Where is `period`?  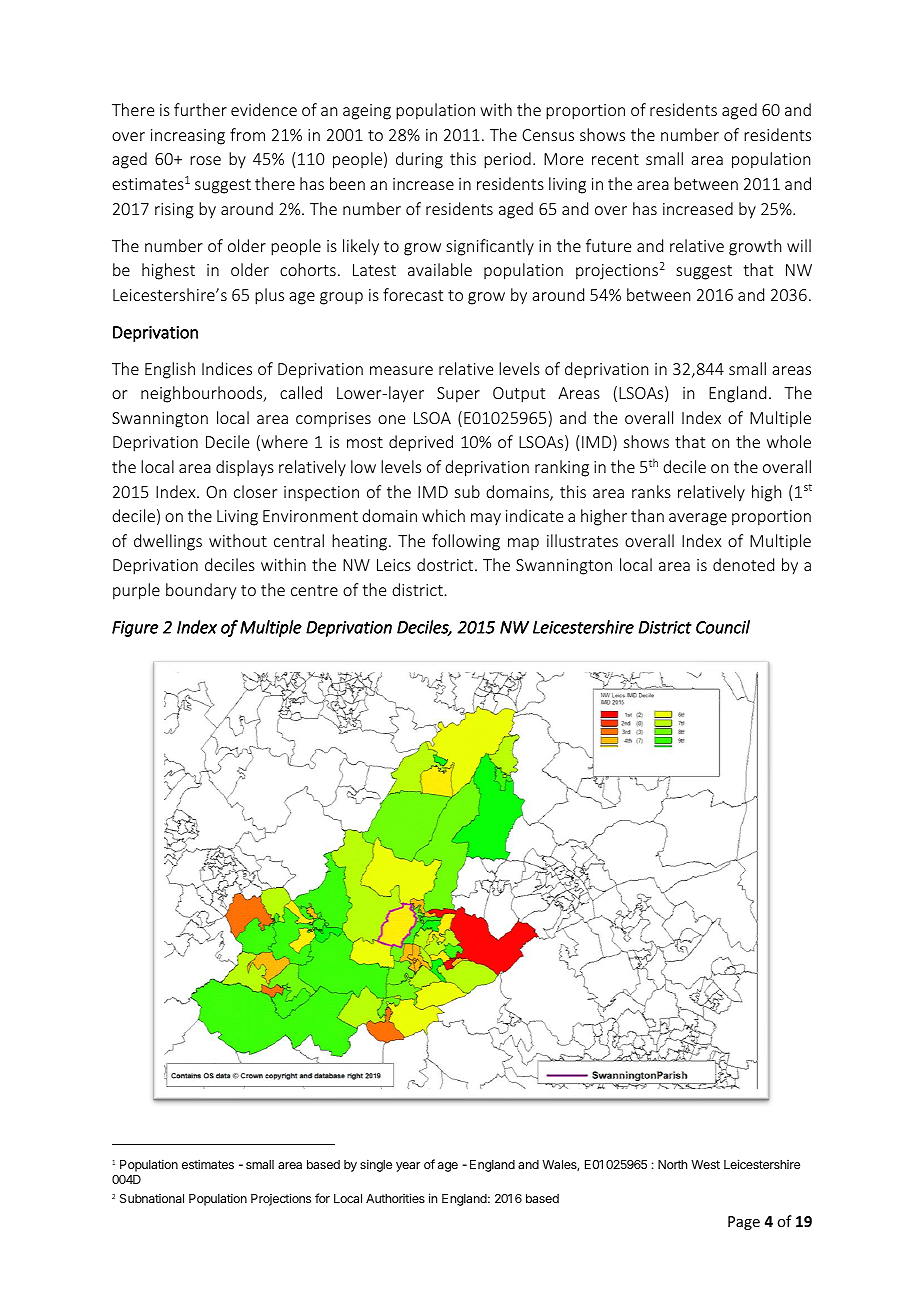
period is located at coordinates (507, 160).
